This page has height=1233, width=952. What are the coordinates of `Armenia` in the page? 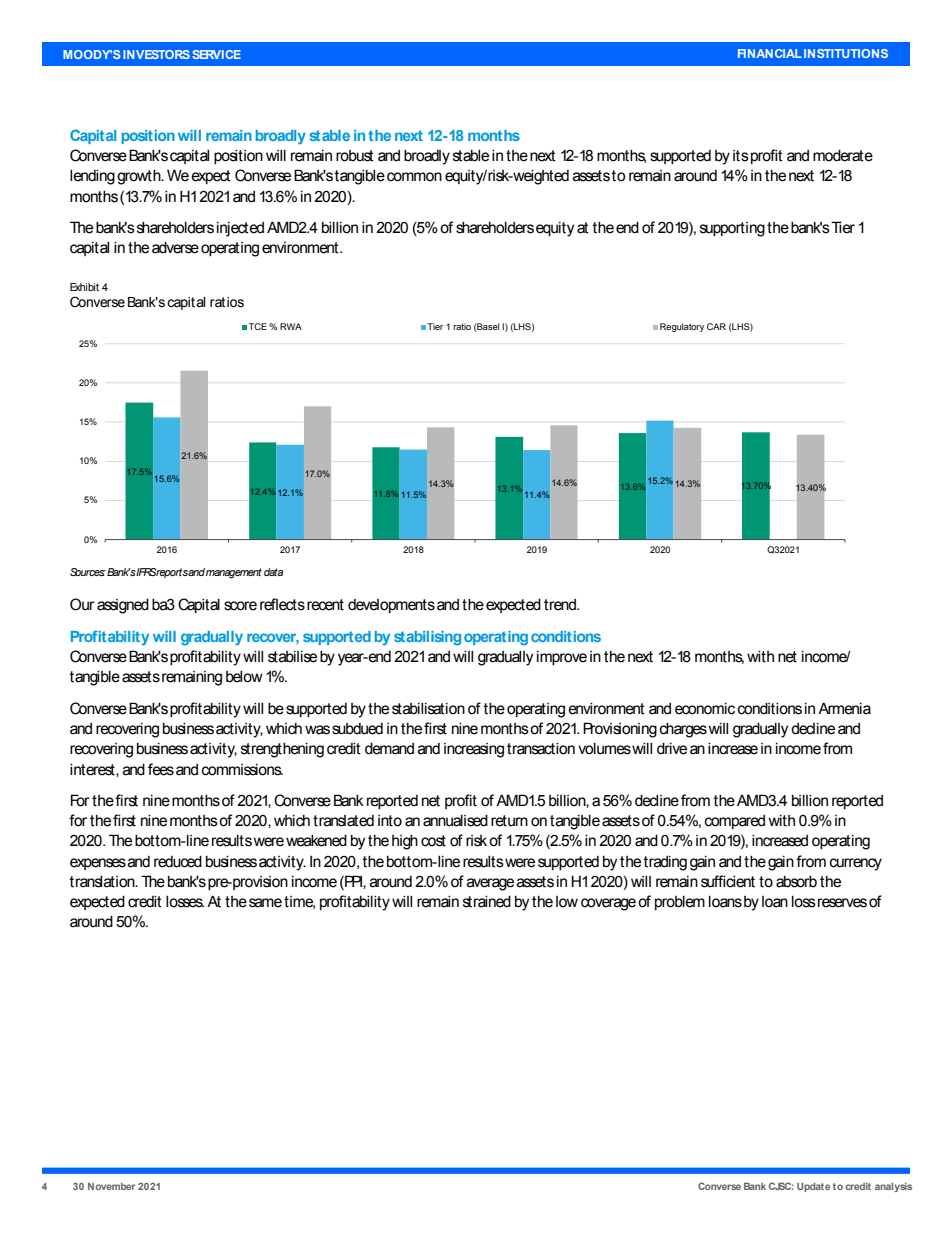 It's located at (844, 708).
